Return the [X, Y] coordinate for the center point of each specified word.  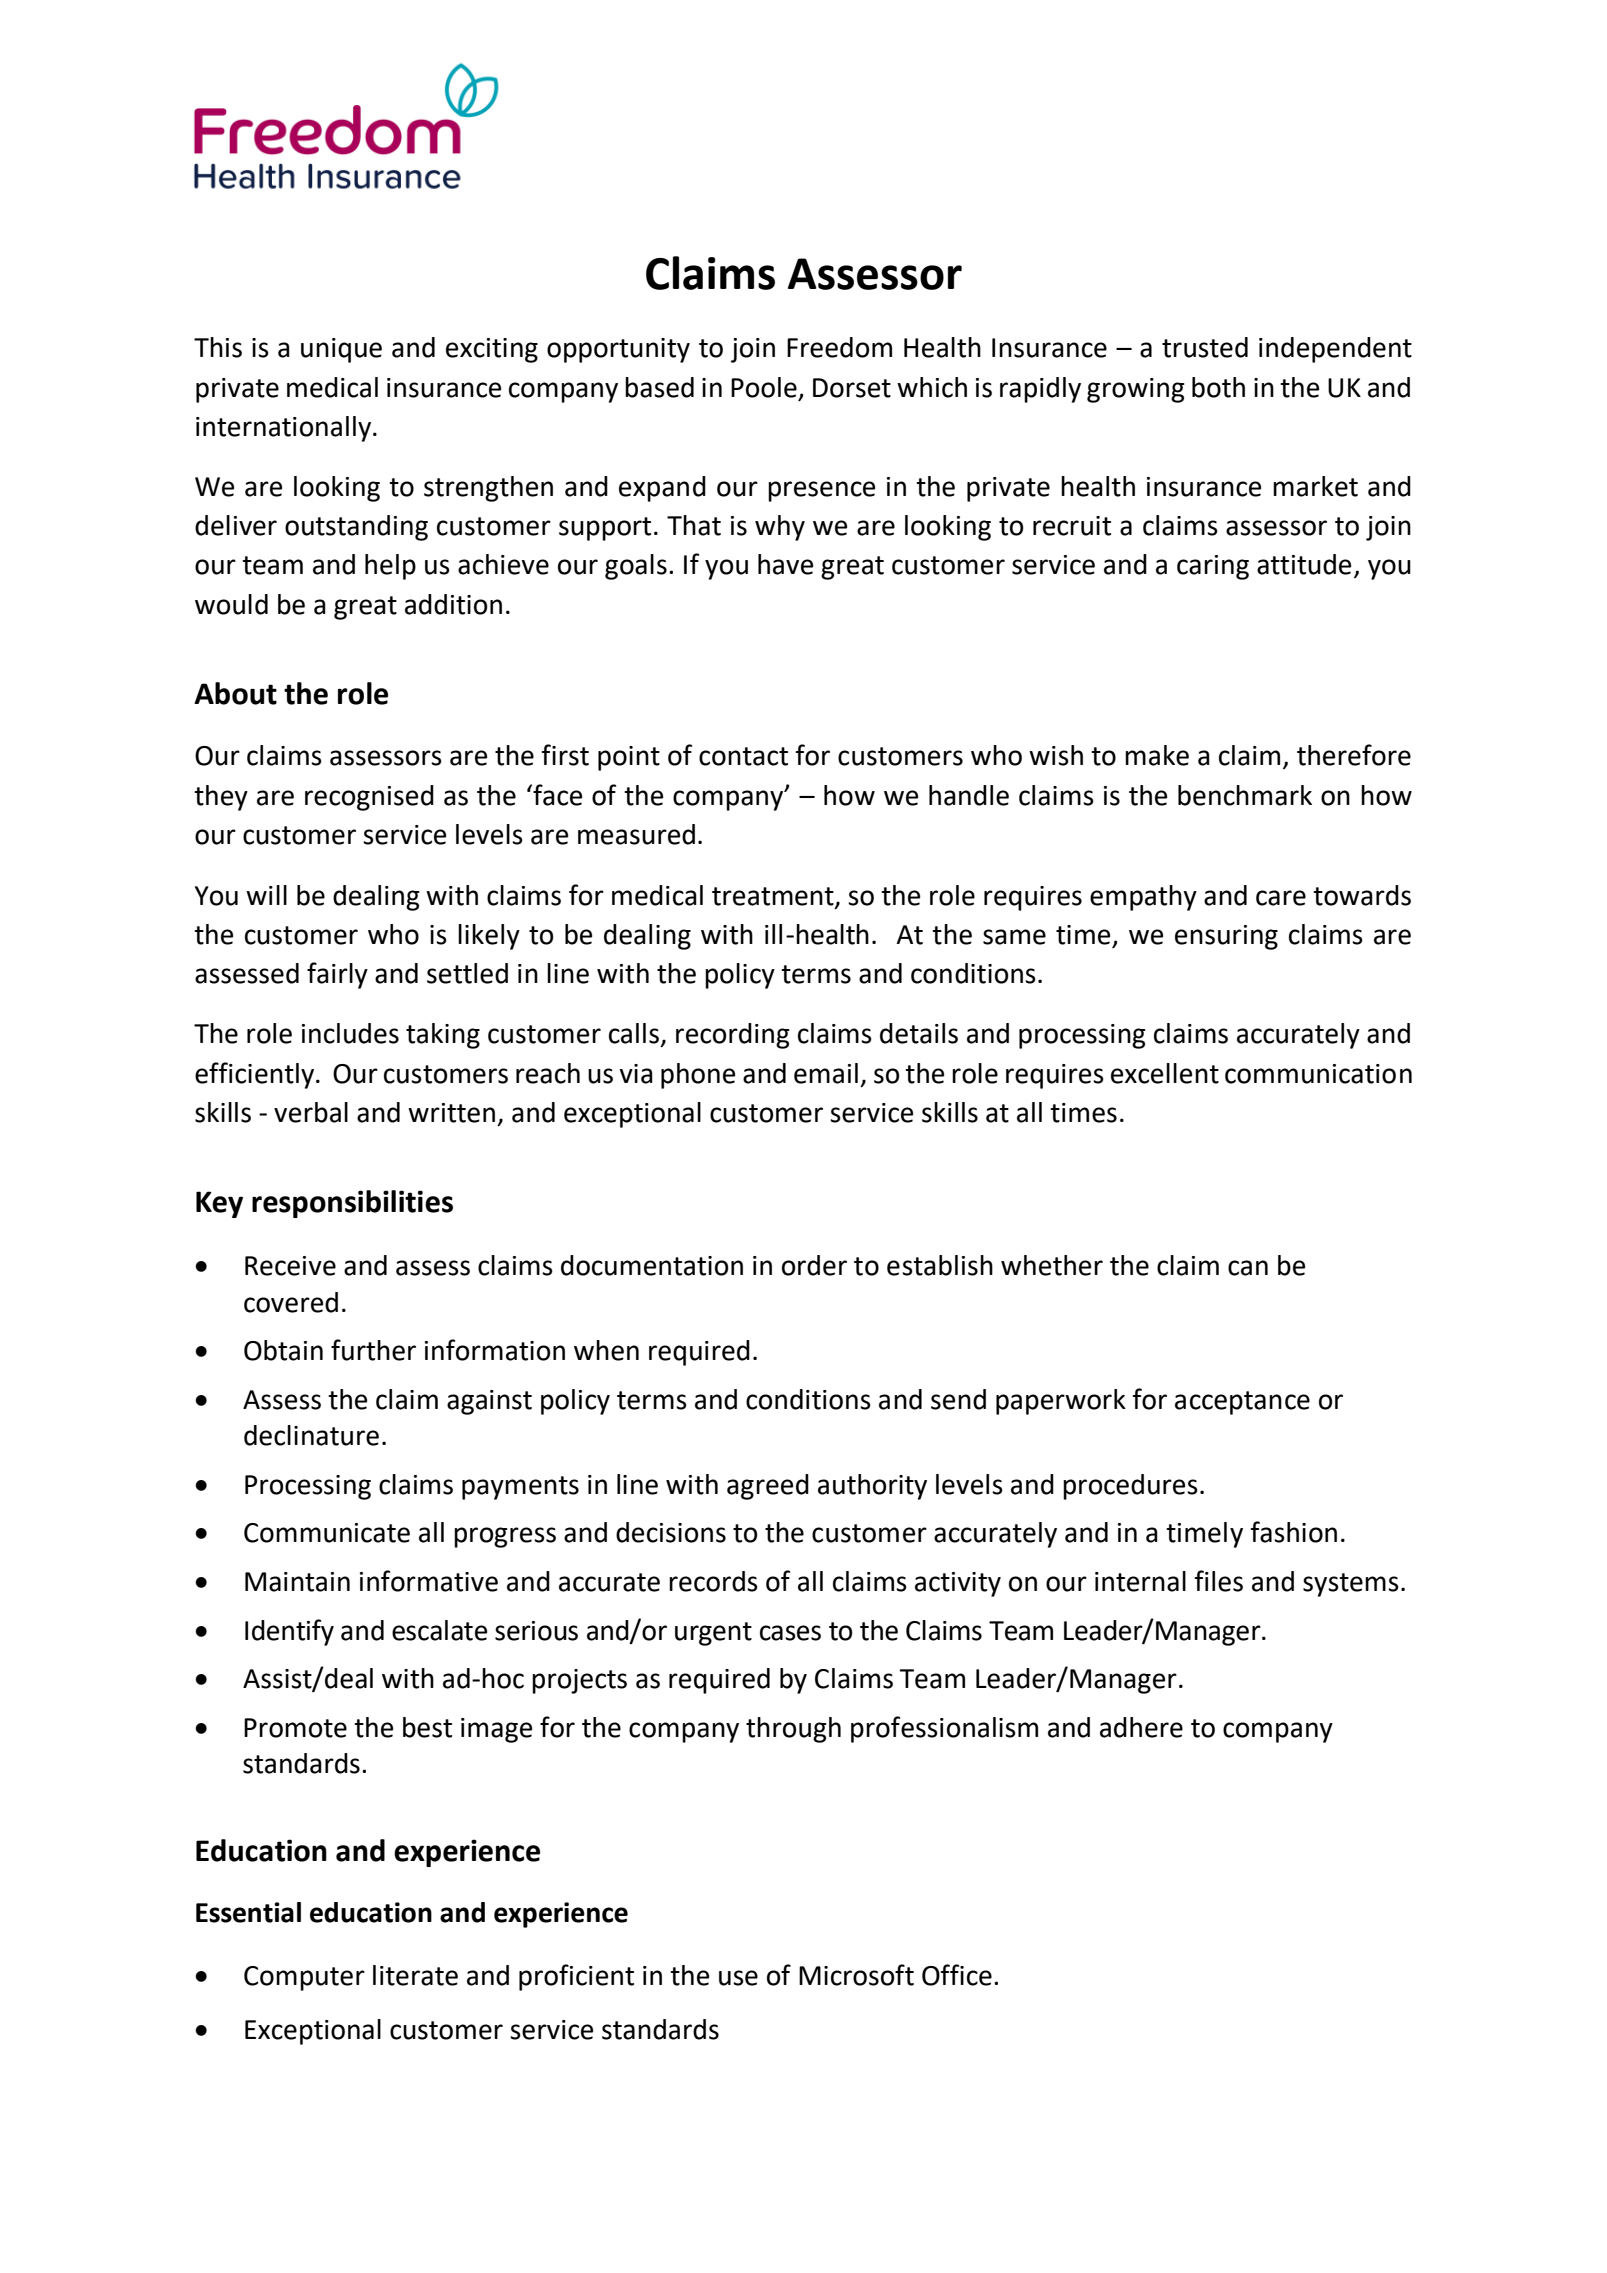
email [826, 1073]
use [738, 1978]
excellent [1165, 1073]
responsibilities [352, 1204]
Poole [764, 387]
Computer [304, 1978]
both [1218, 387]
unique [341, 350]
